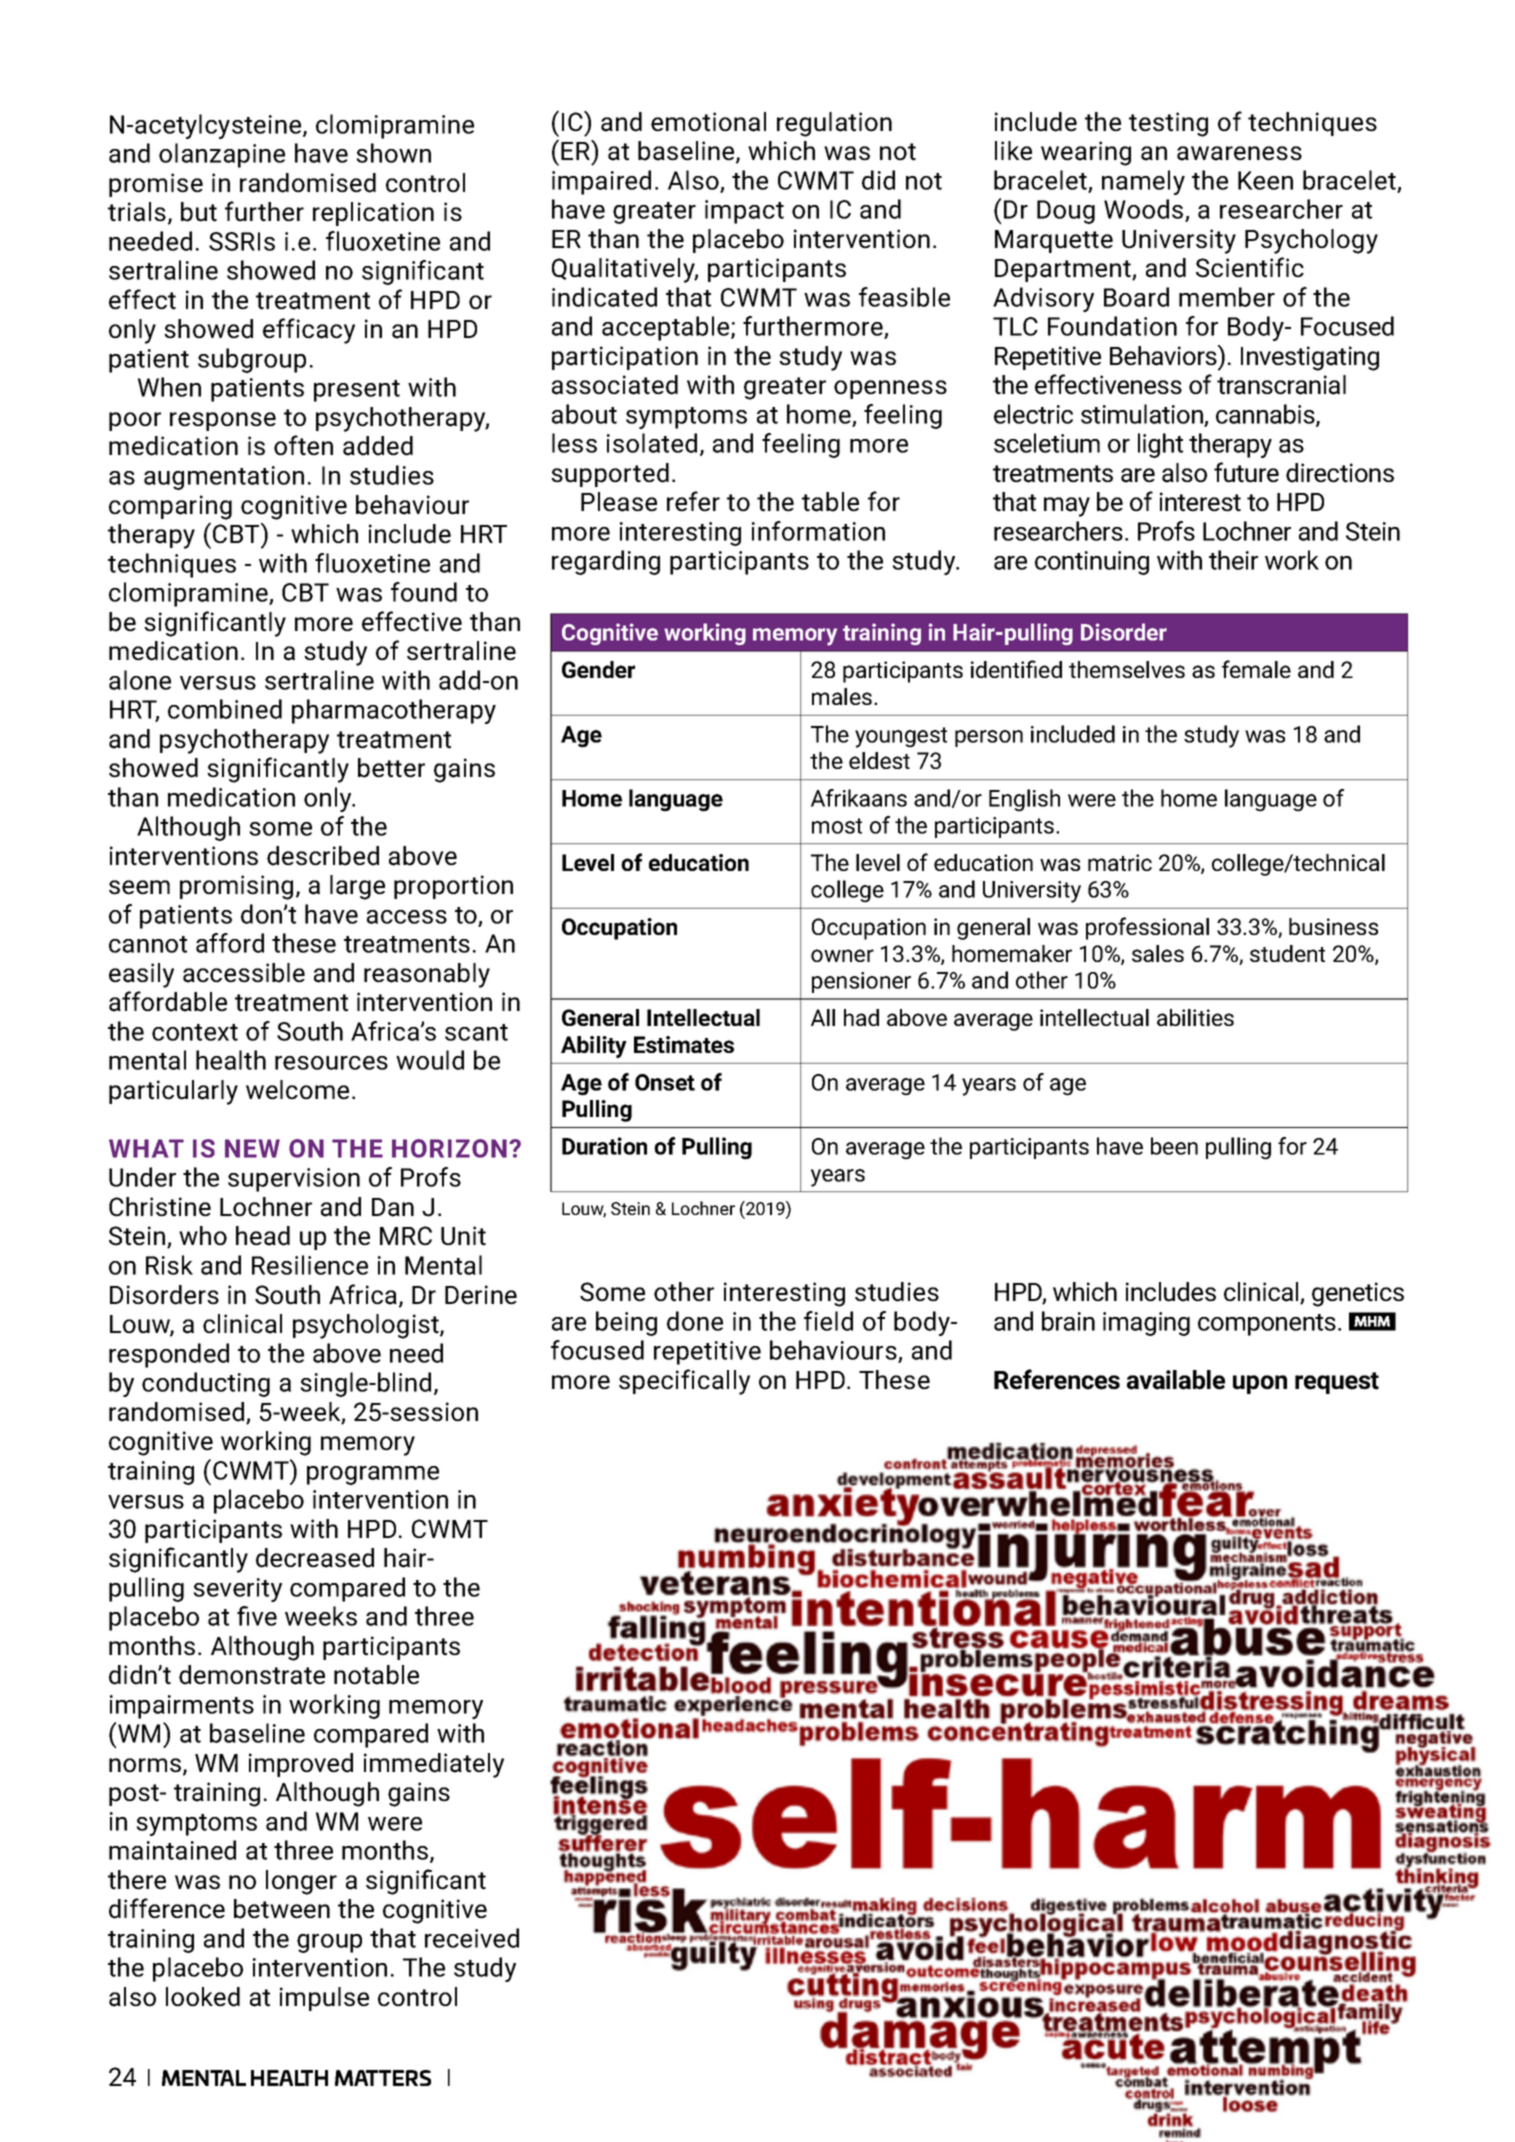 This document has height=2142, width=1515. Describe the element at coordinates (297, 1090) in the document. I see `welcome` at that location.
